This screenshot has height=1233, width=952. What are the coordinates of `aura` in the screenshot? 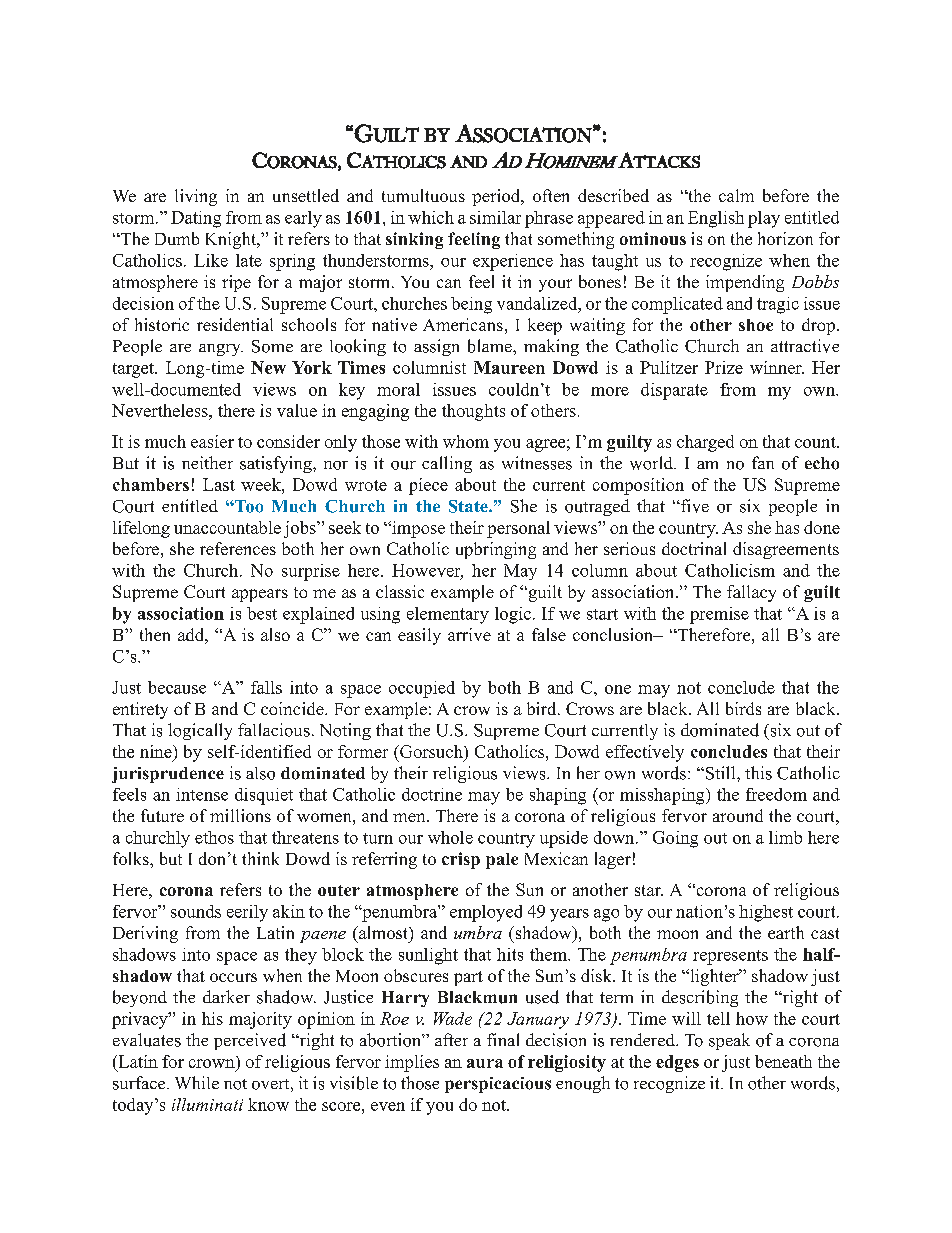 It's located at (485, 1063).
